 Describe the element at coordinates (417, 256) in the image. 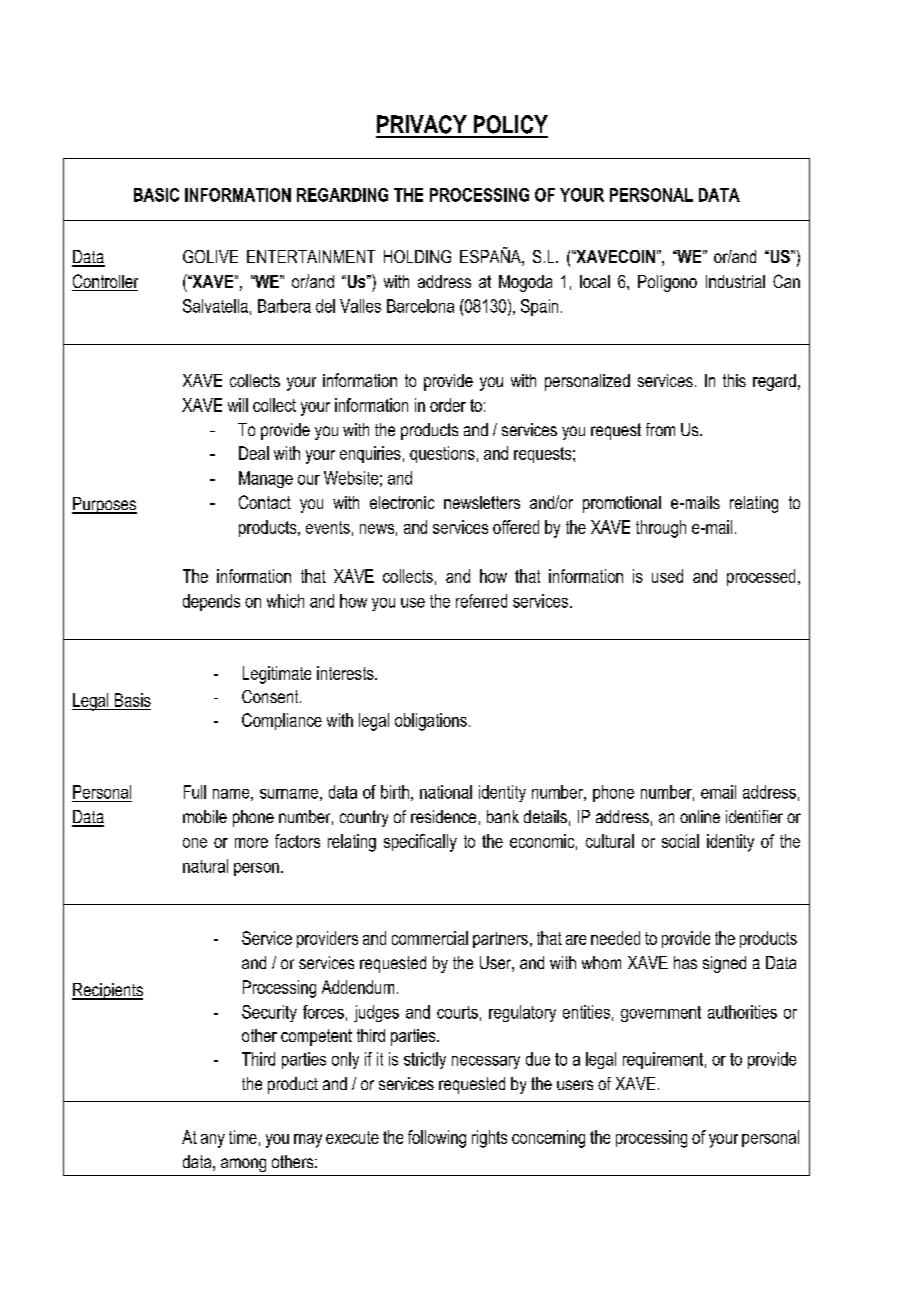

I see `HOLDING` at that location.
